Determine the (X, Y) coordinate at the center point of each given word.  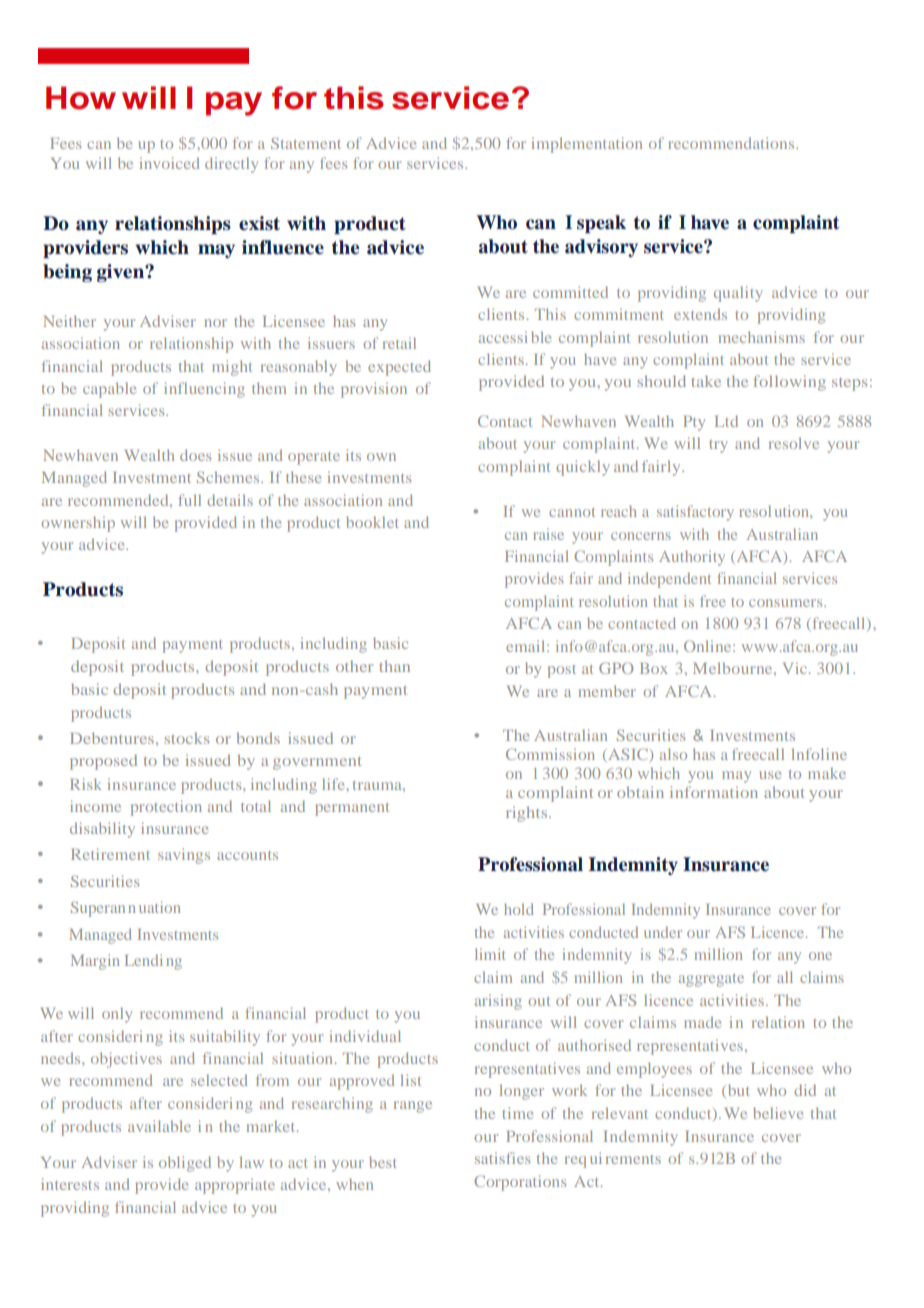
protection (166, 808)
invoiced (169, 163)
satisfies (502, 1158)
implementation (587, 145)
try (718, 446)
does (195, 455)
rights (528, 814)
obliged (185, 1164)
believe (778, 1113)
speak (601, 224)
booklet (372, 522)
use (770, 775)
